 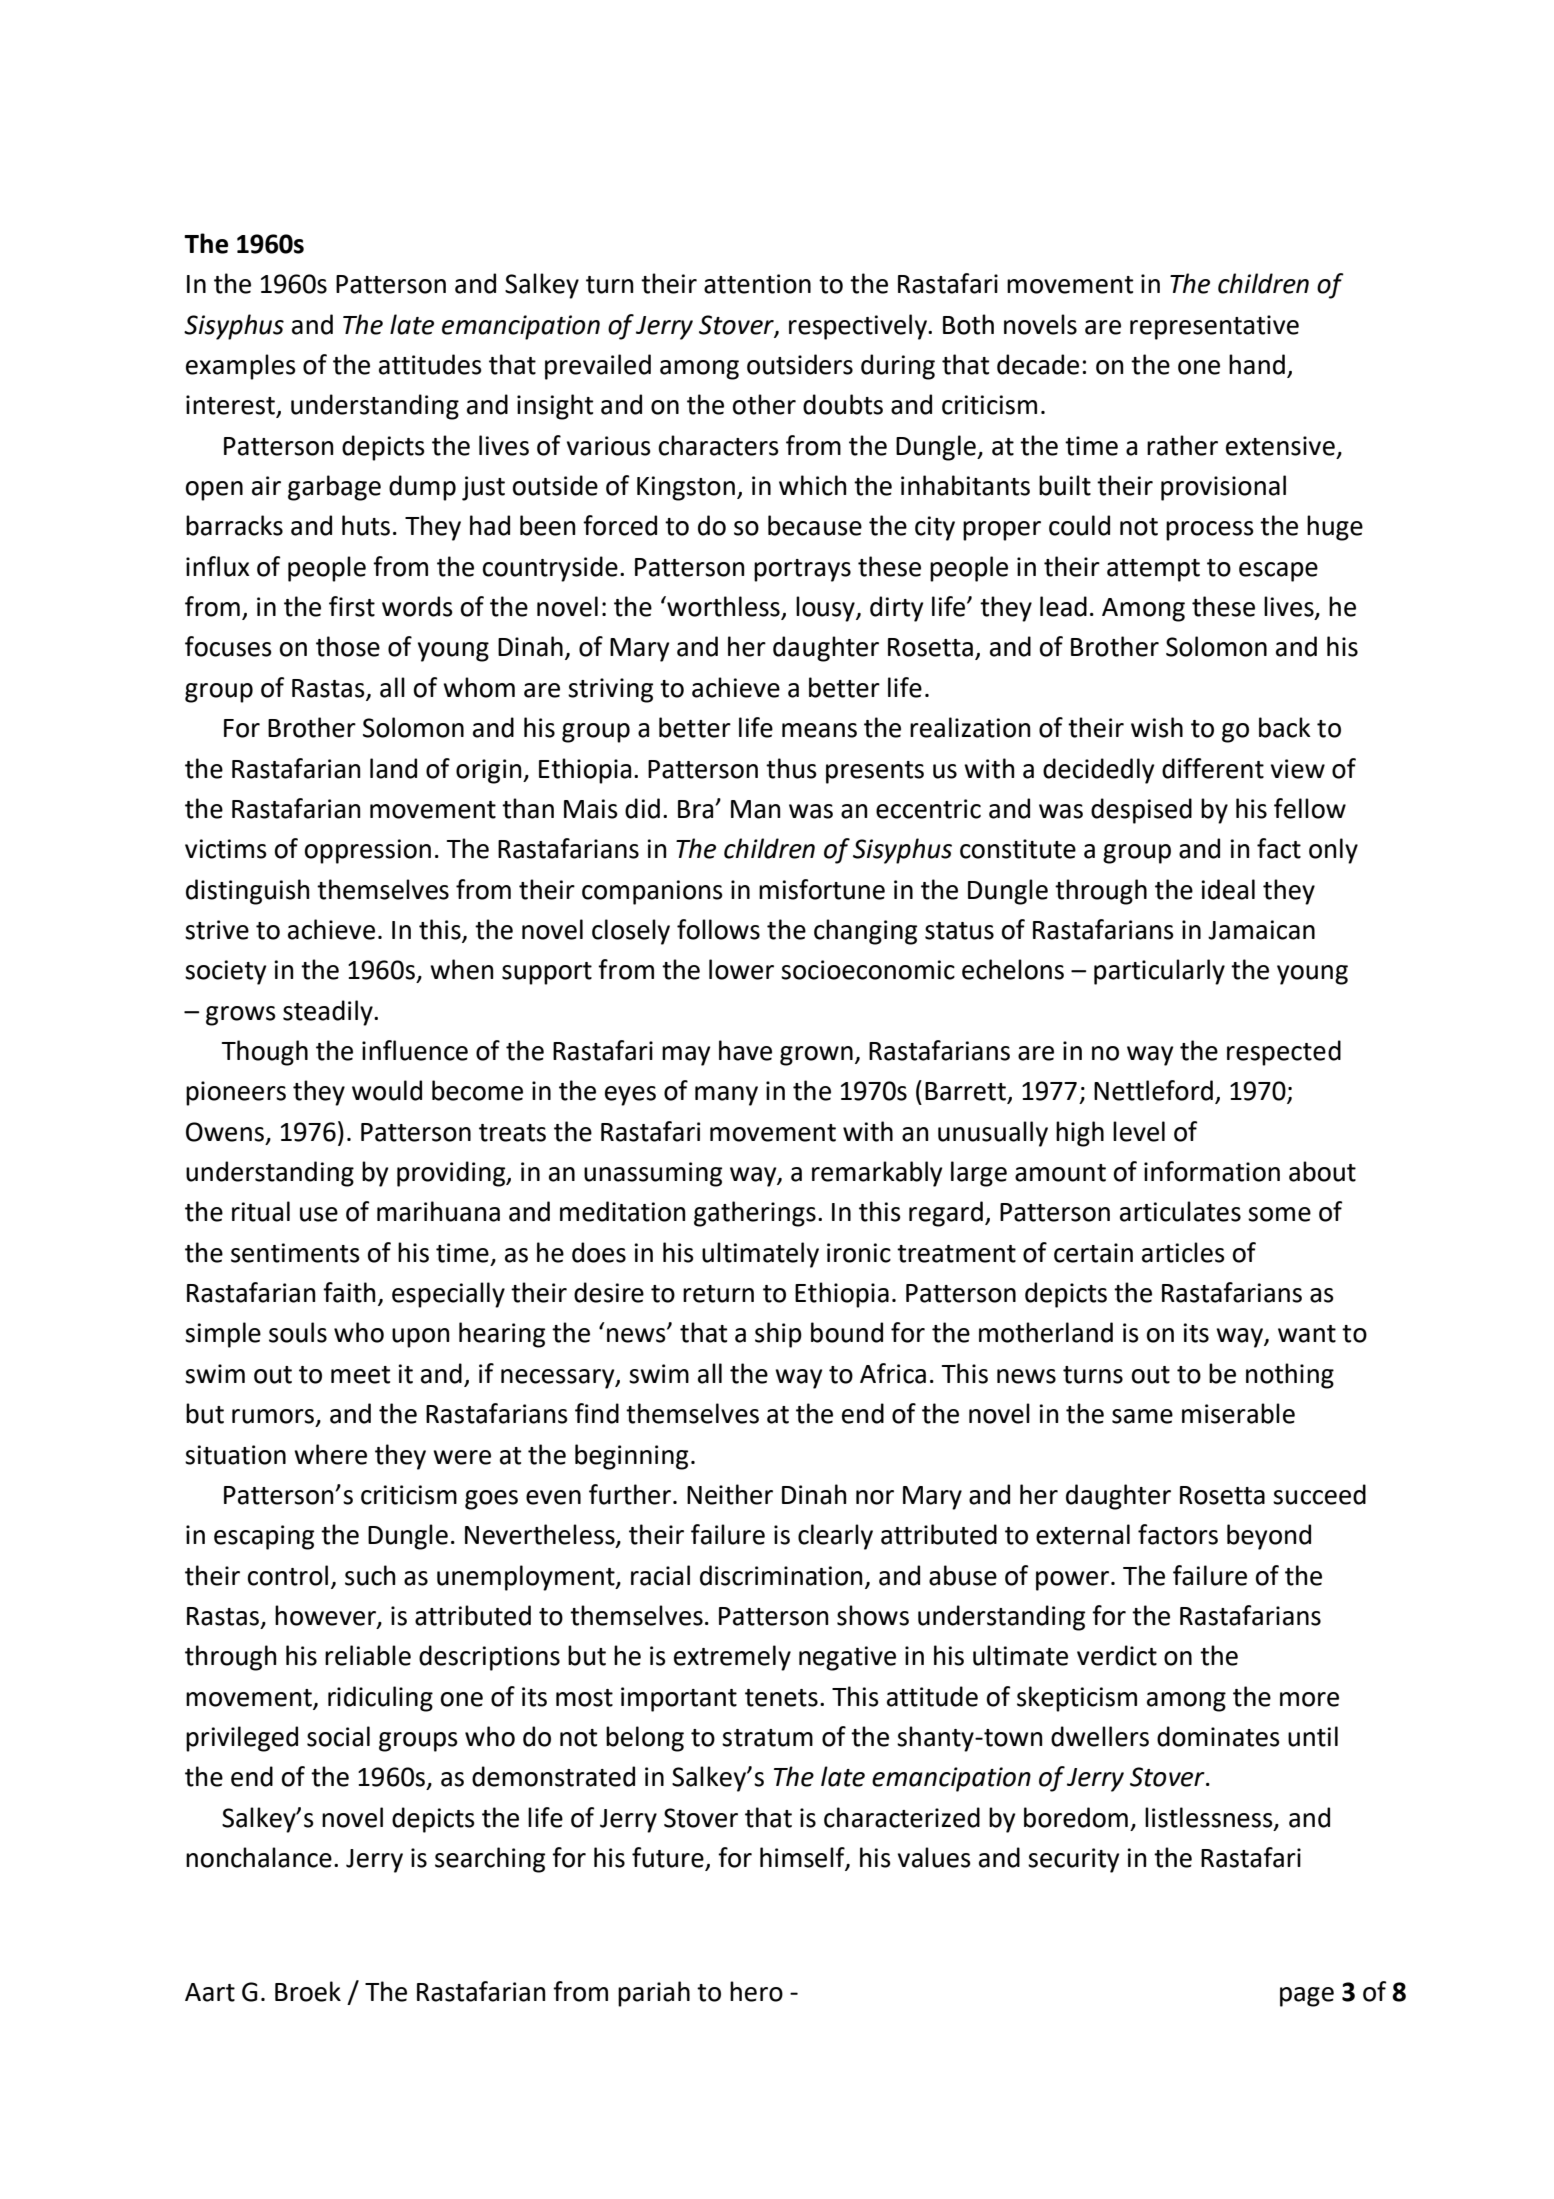 What do you see at coordinates (241, 367) in the page?
I see `examples` at bounding box center [241, 367].
